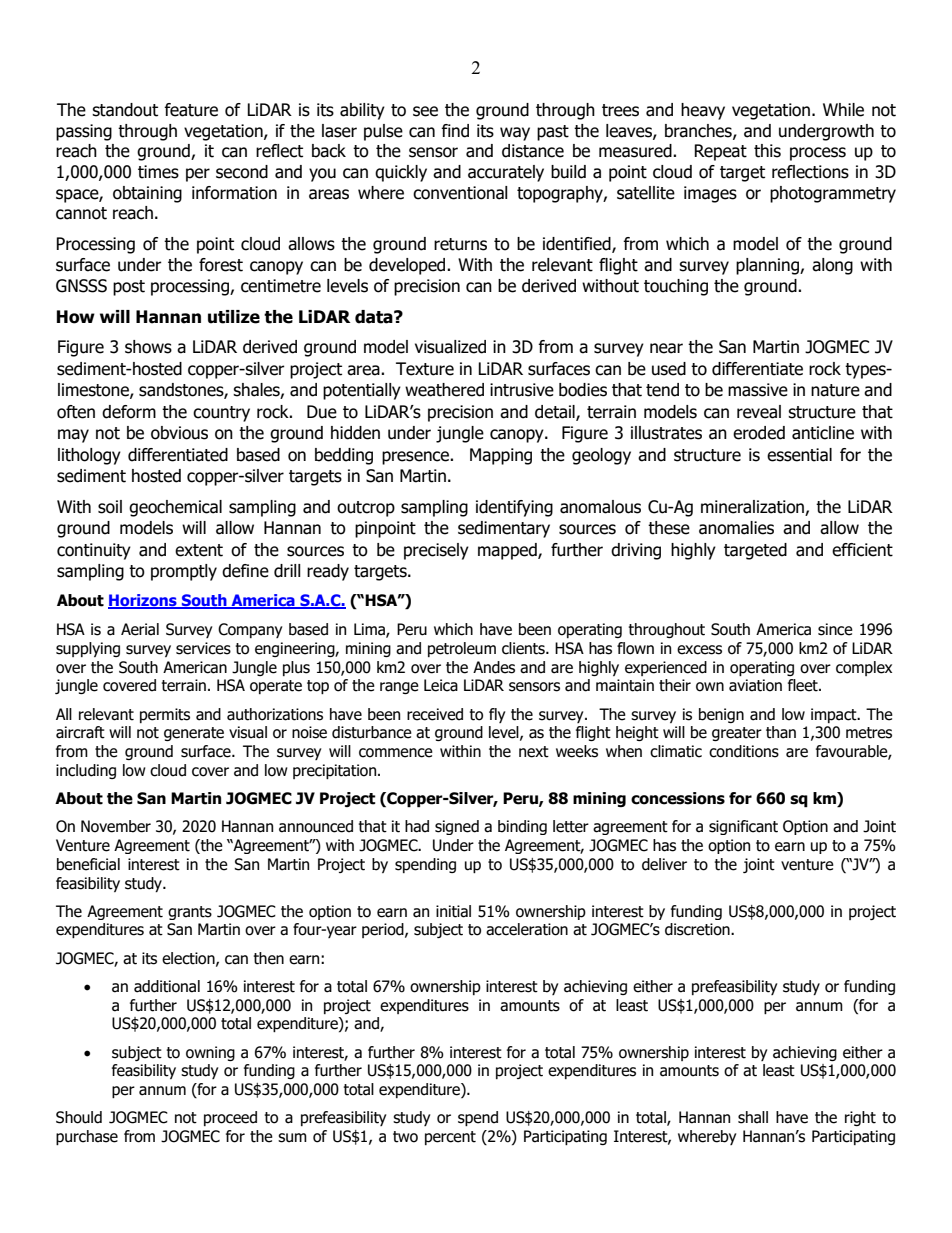 The image size is (952, 1233). What do you see at coordinates (743, 827) in the screenshot?
I see `significant` at bounding box center [743, 827].
